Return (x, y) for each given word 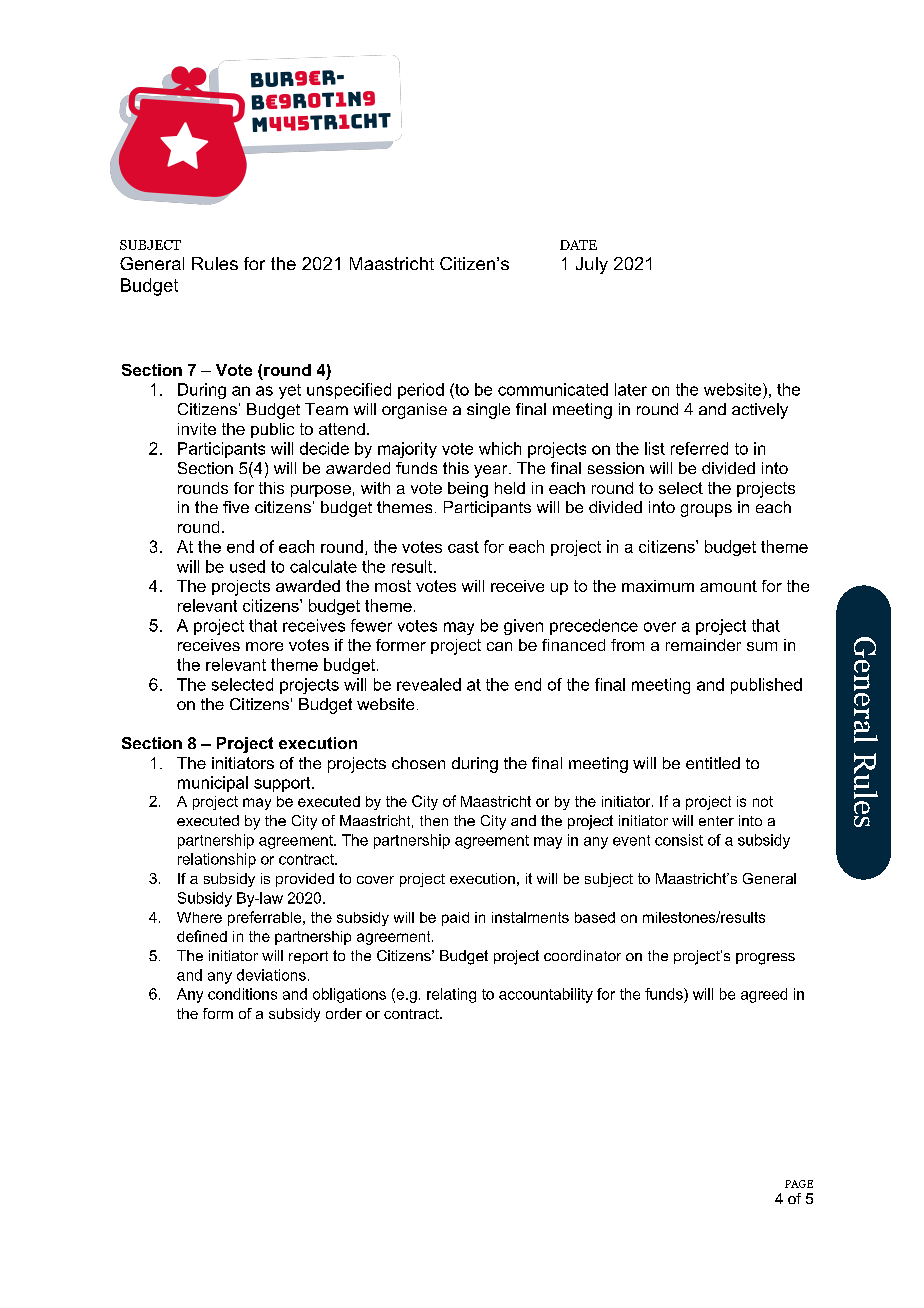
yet (290, 391)
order (344, 1013)
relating (451, 995)
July (592, 265)
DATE (578, 245)
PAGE (799, 1184)
